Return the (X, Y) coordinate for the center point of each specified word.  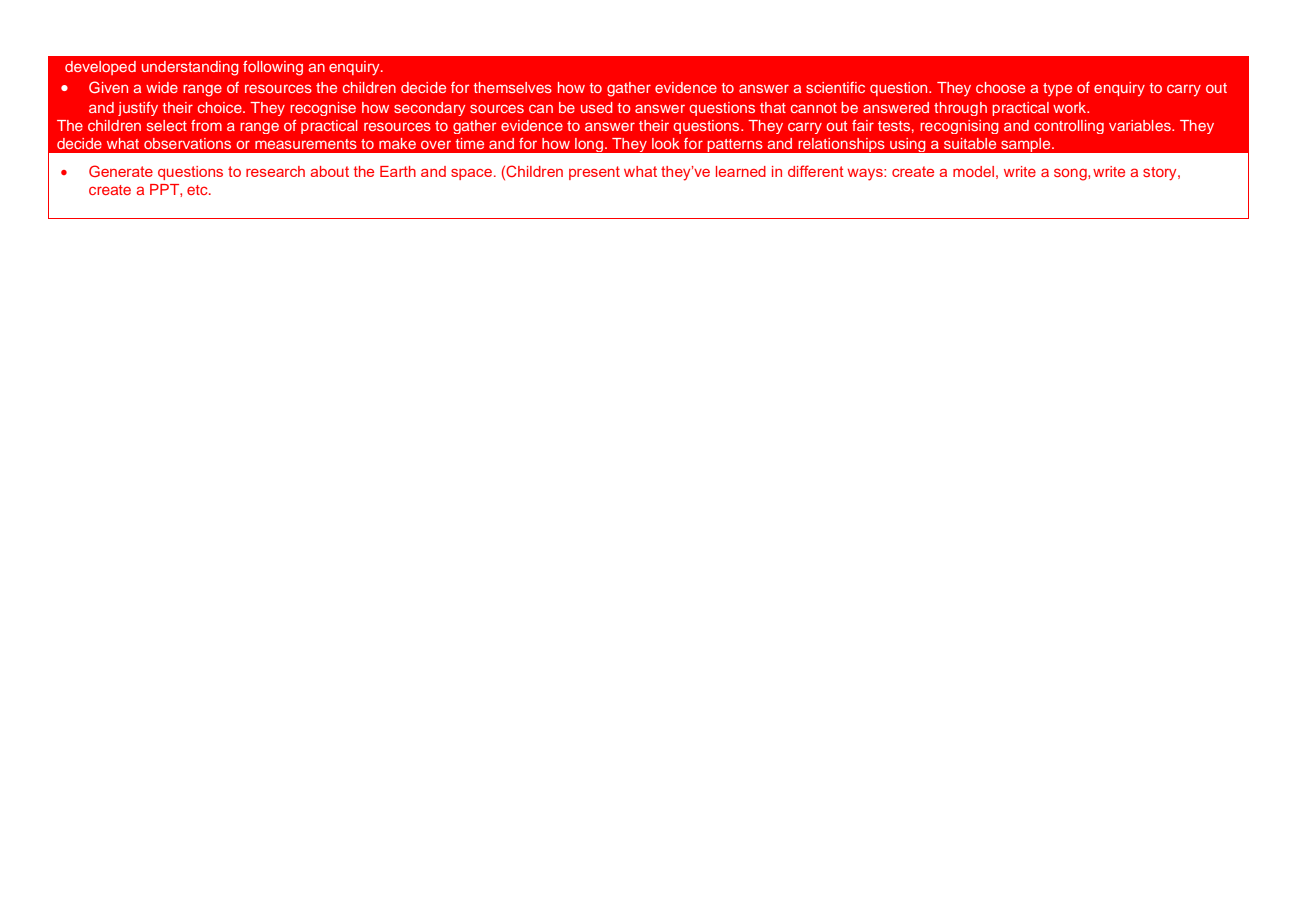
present (594, 173)
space (473, 174)
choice (221, 107)
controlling (1069, 127)
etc (198, 190)
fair (863, 125)
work (1071, 107)
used (596, 107)
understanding (190, 68)
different (816, 171)
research (275, 171)
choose (1000, 87)
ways (866, 175)
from (206, 125)
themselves (513, 87)
